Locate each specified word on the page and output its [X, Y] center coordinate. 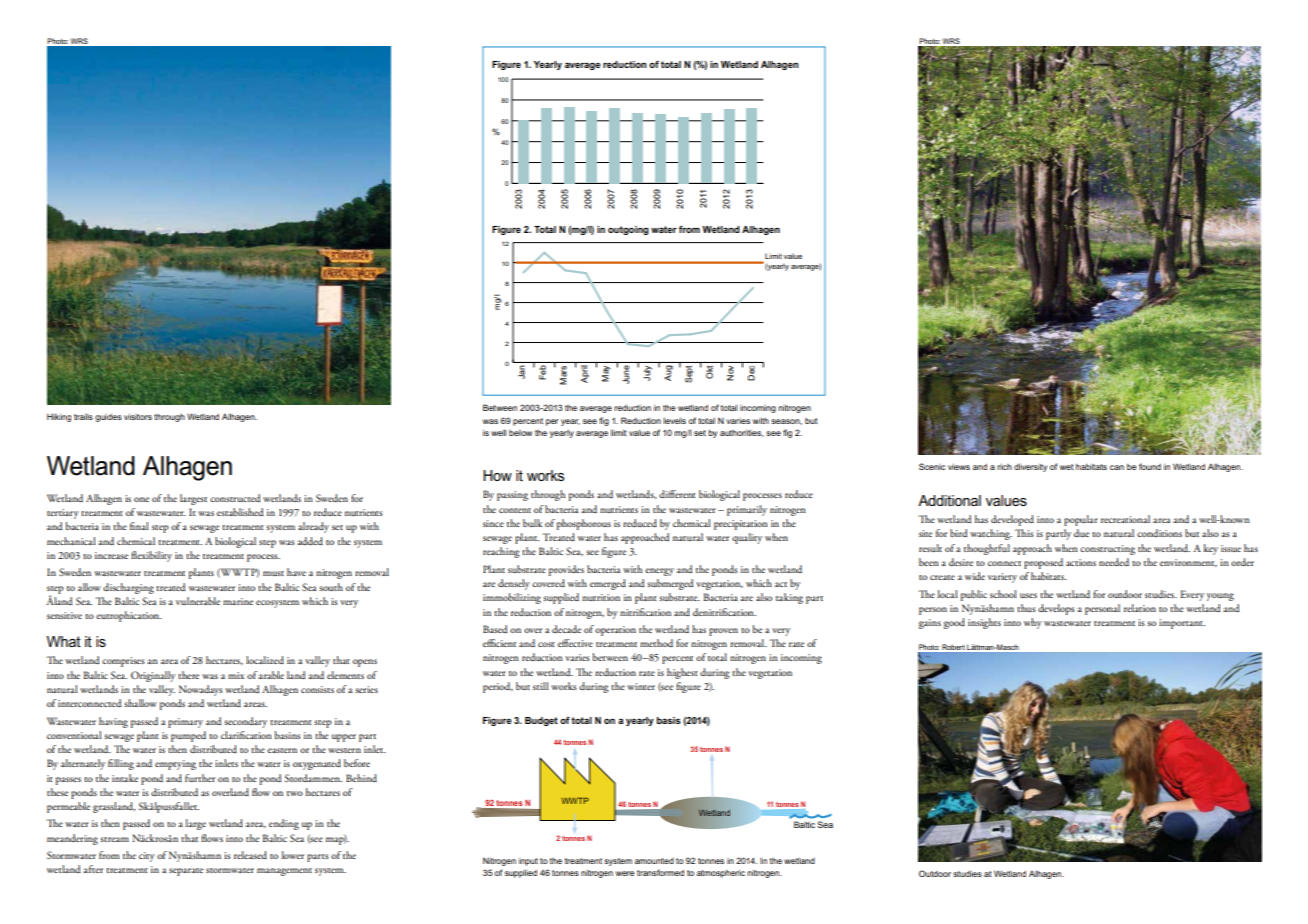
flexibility [151, 556]
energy [659, 572]
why [1033, 623]
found [1150, 466]
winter [641, 686]
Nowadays [201, 690]
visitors [138, 416]
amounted [654, 861]
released [250, 855]
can [1117, 467]
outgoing [628, 230]
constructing [1107, 550]
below [520, 433]
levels [674, 420]
